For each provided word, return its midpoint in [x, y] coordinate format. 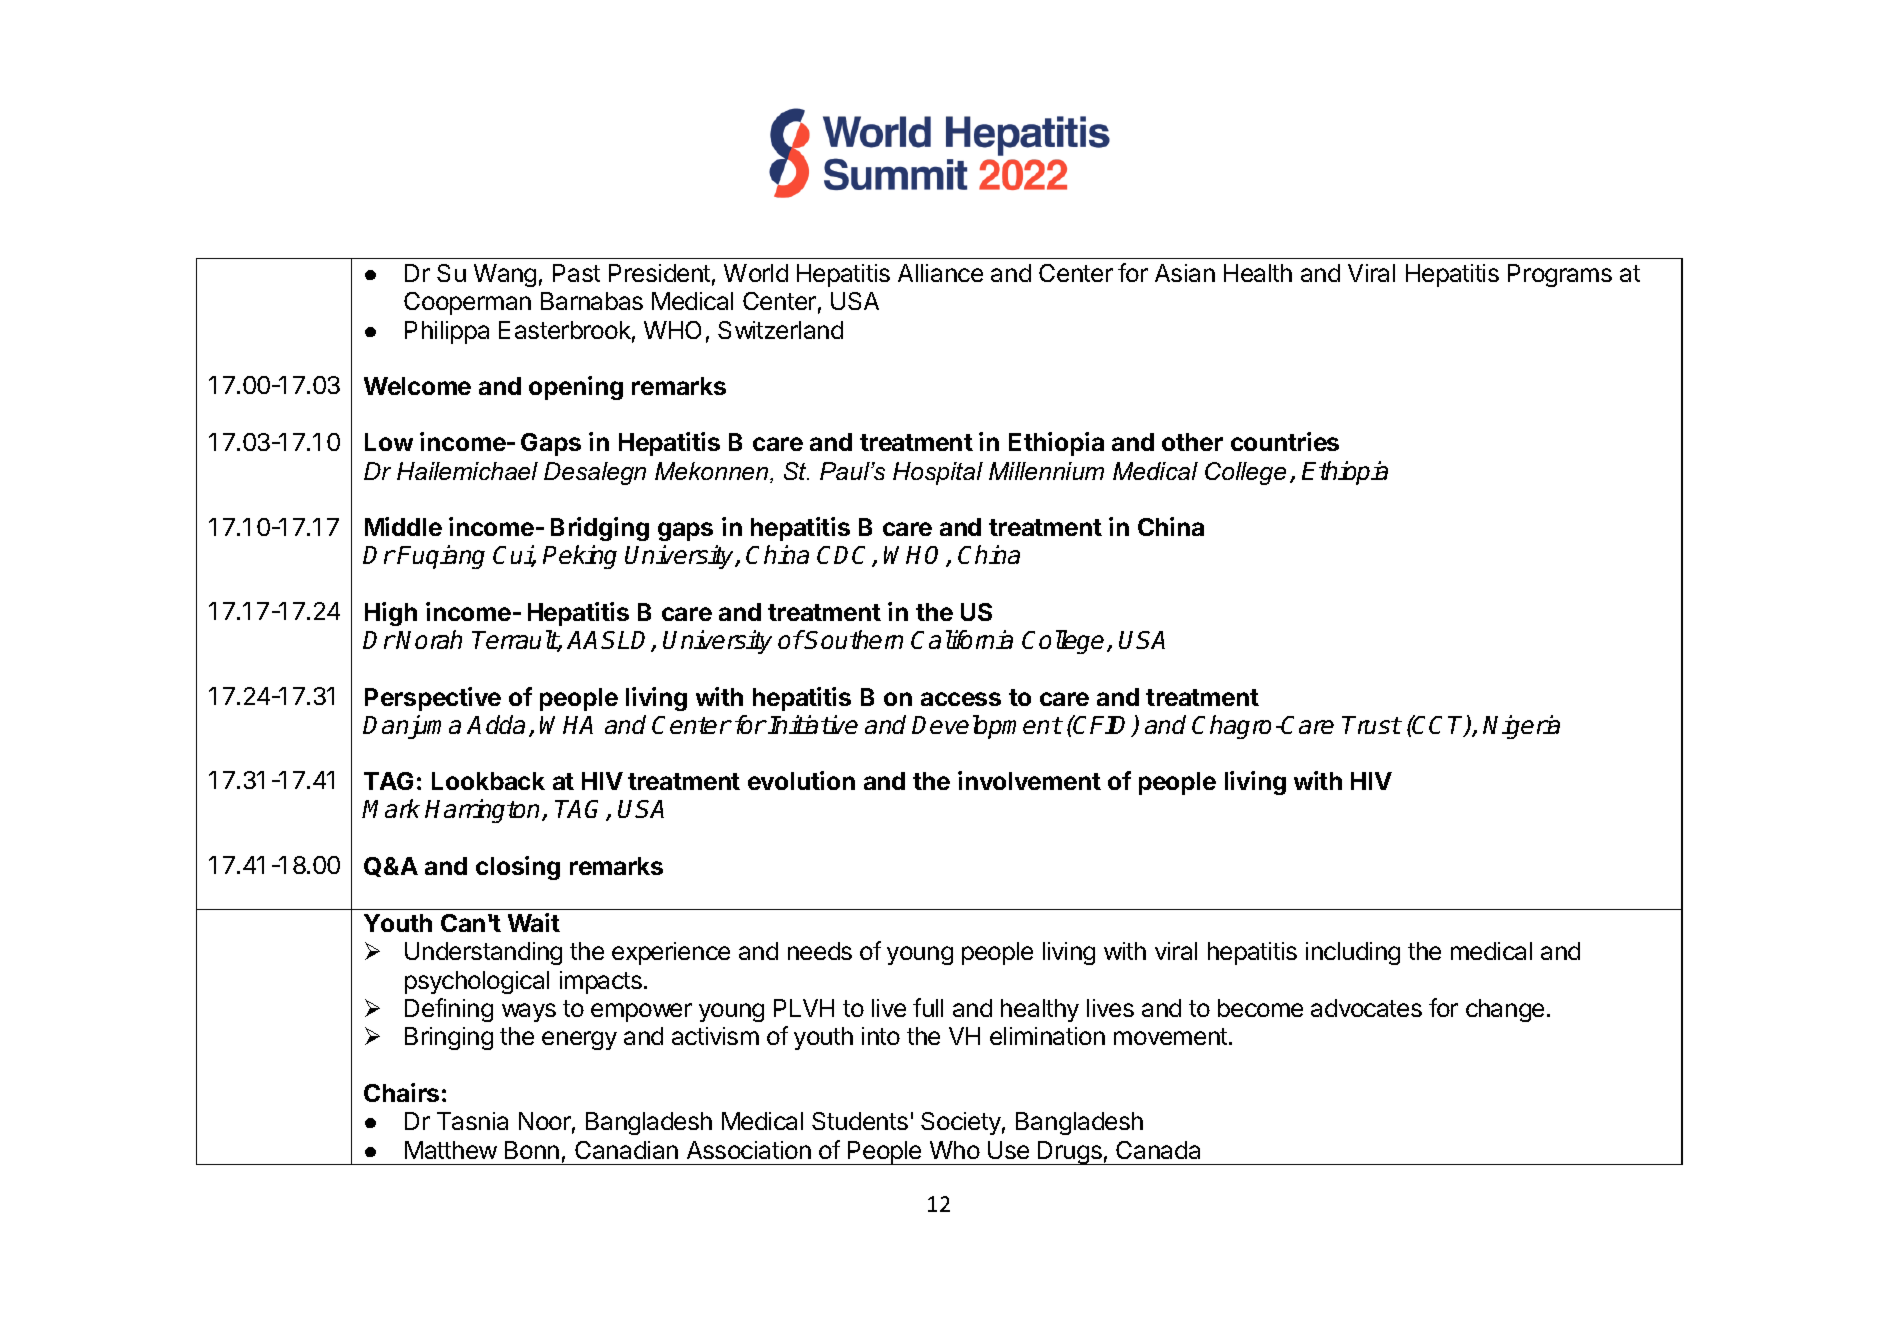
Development [987, 727]
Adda [496, 724]
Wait [534, 922]
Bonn [532, 1150]
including [1353, 953]
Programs [1560, 275]
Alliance [940, 273]
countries [1285, 441]
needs [820, 951]
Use [1008, 1150]
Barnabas [592, 301]
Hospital [938, 473]
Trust [1371, 725]
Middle [403, 526]
